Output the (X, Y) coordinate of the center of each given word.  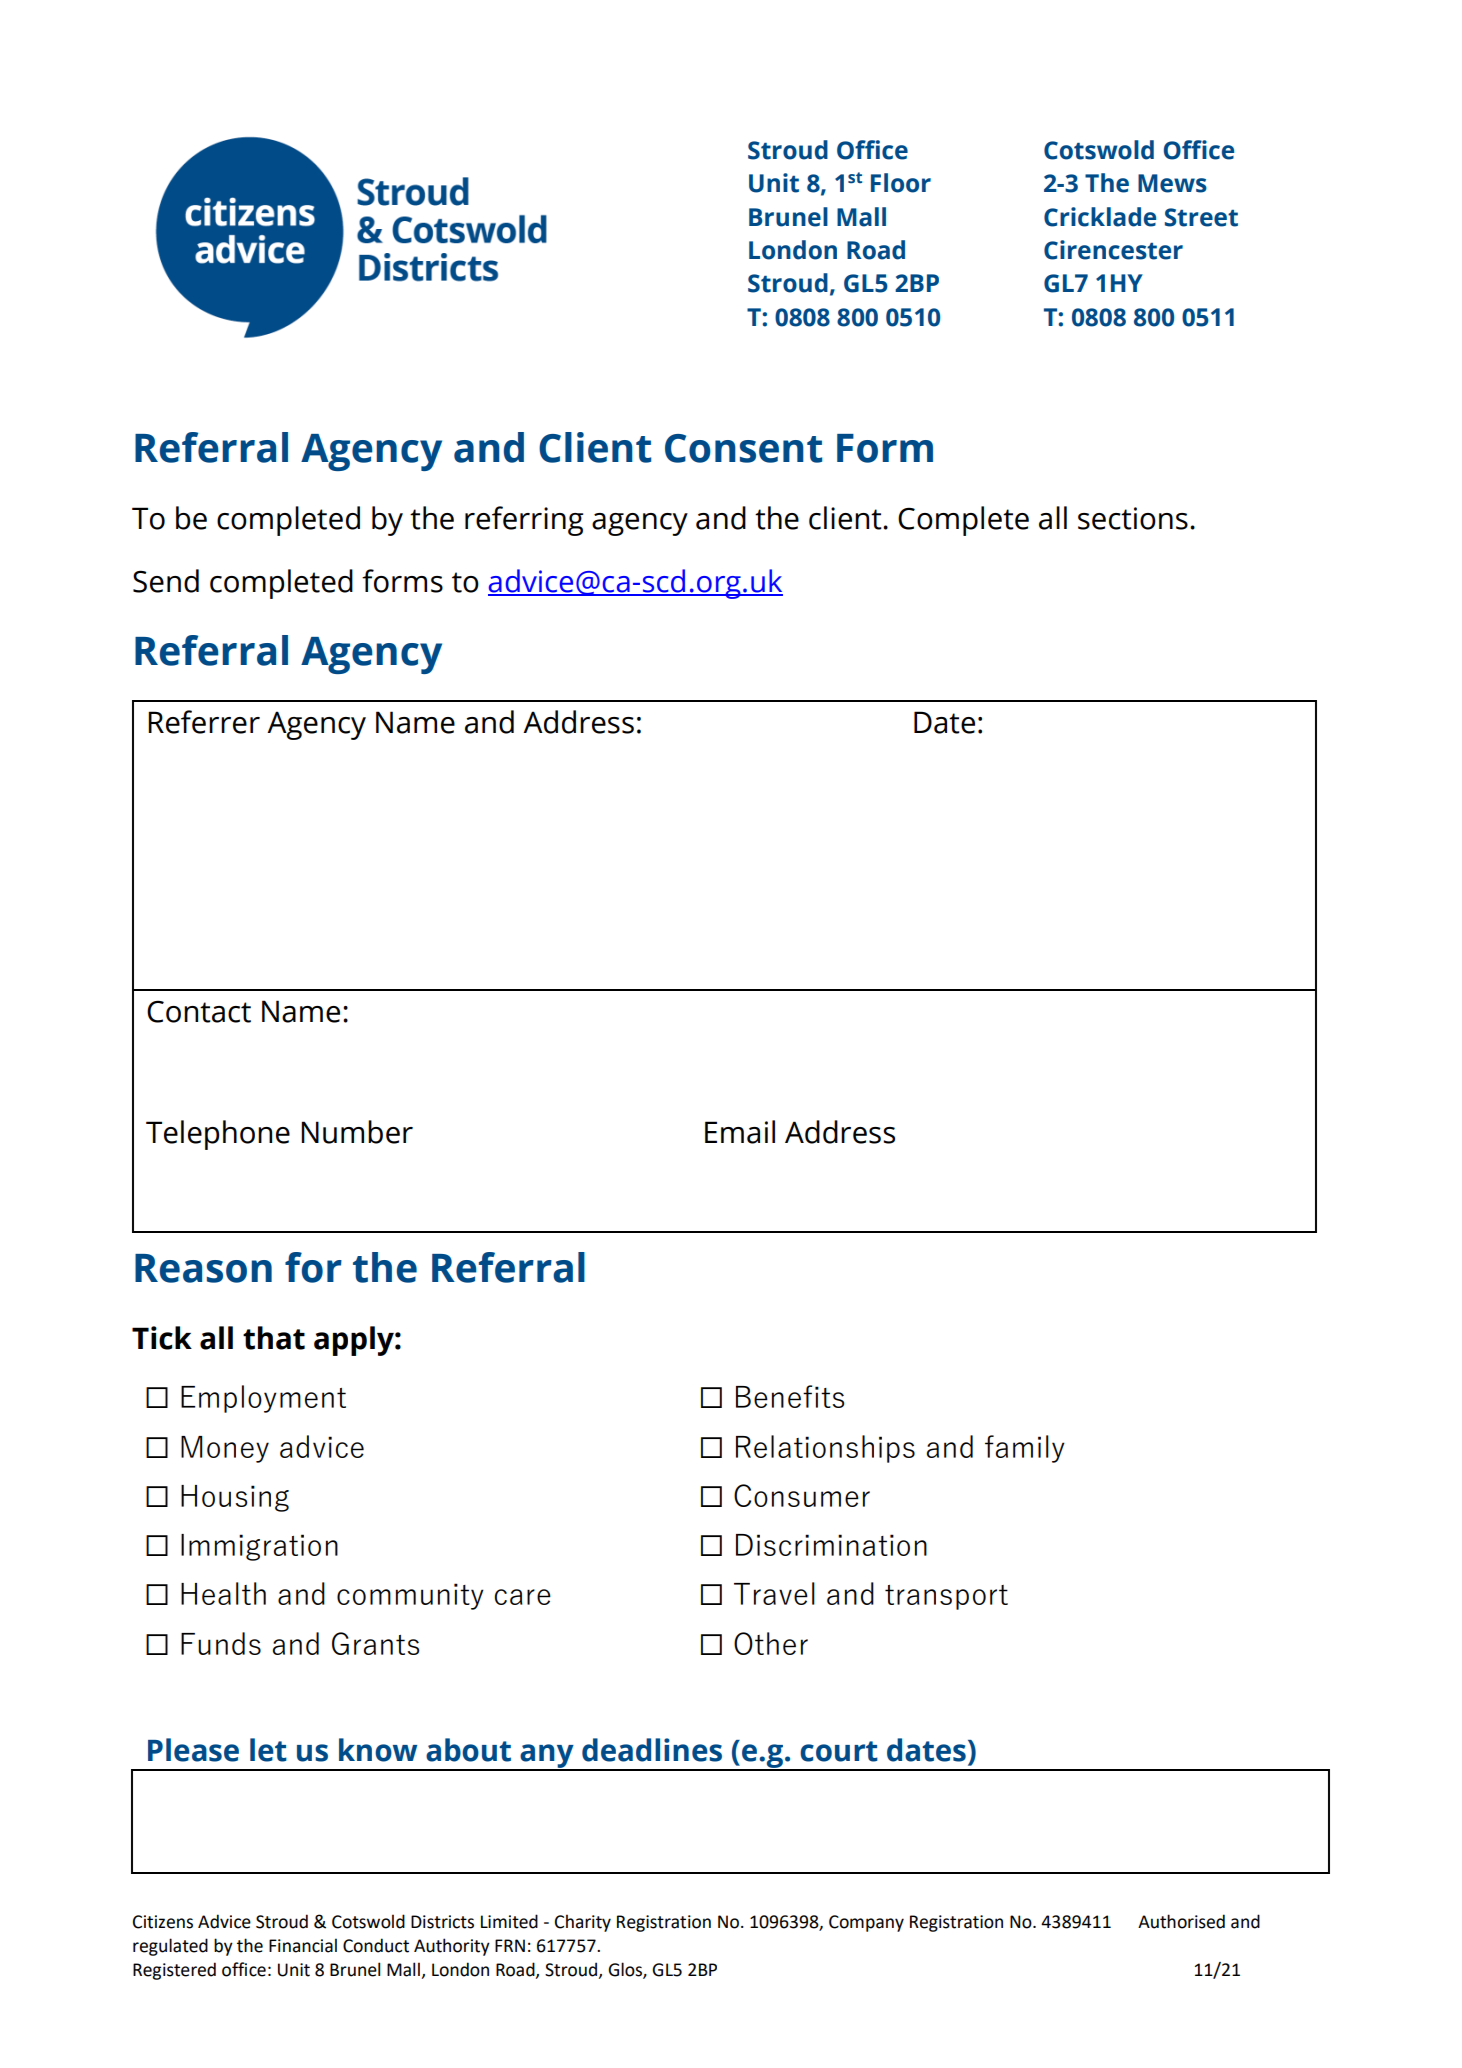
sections (1133, 518)
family (1025, 1449)
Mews (1172, 183)
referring (524, 521)
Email (740, 1132)
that (274, 1338)
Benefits (790, 1396)
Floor (901, 183)
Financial (303, 1945)
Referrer (204, 722)
